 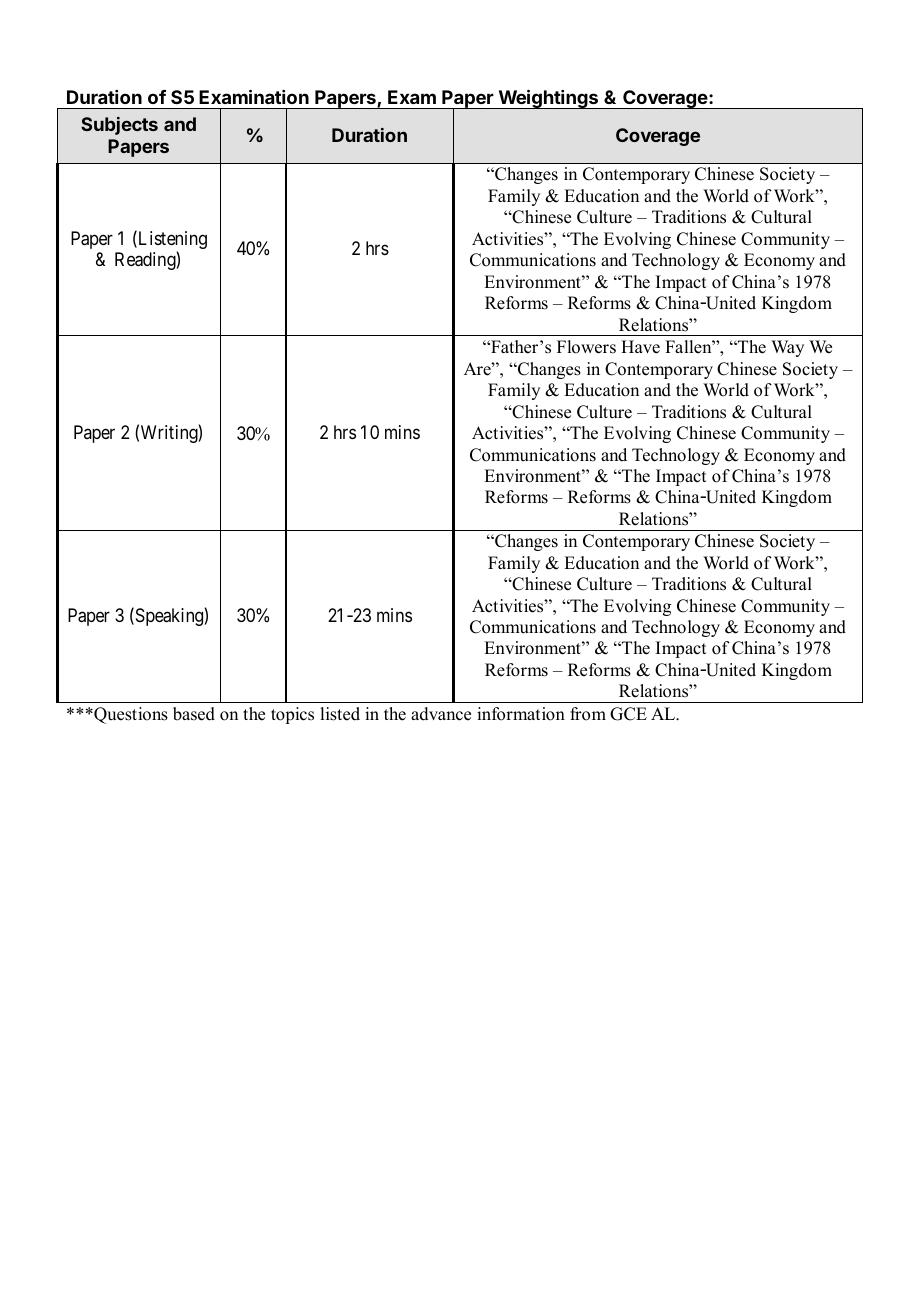 I want to click on based, so click(x=194, y=714).
